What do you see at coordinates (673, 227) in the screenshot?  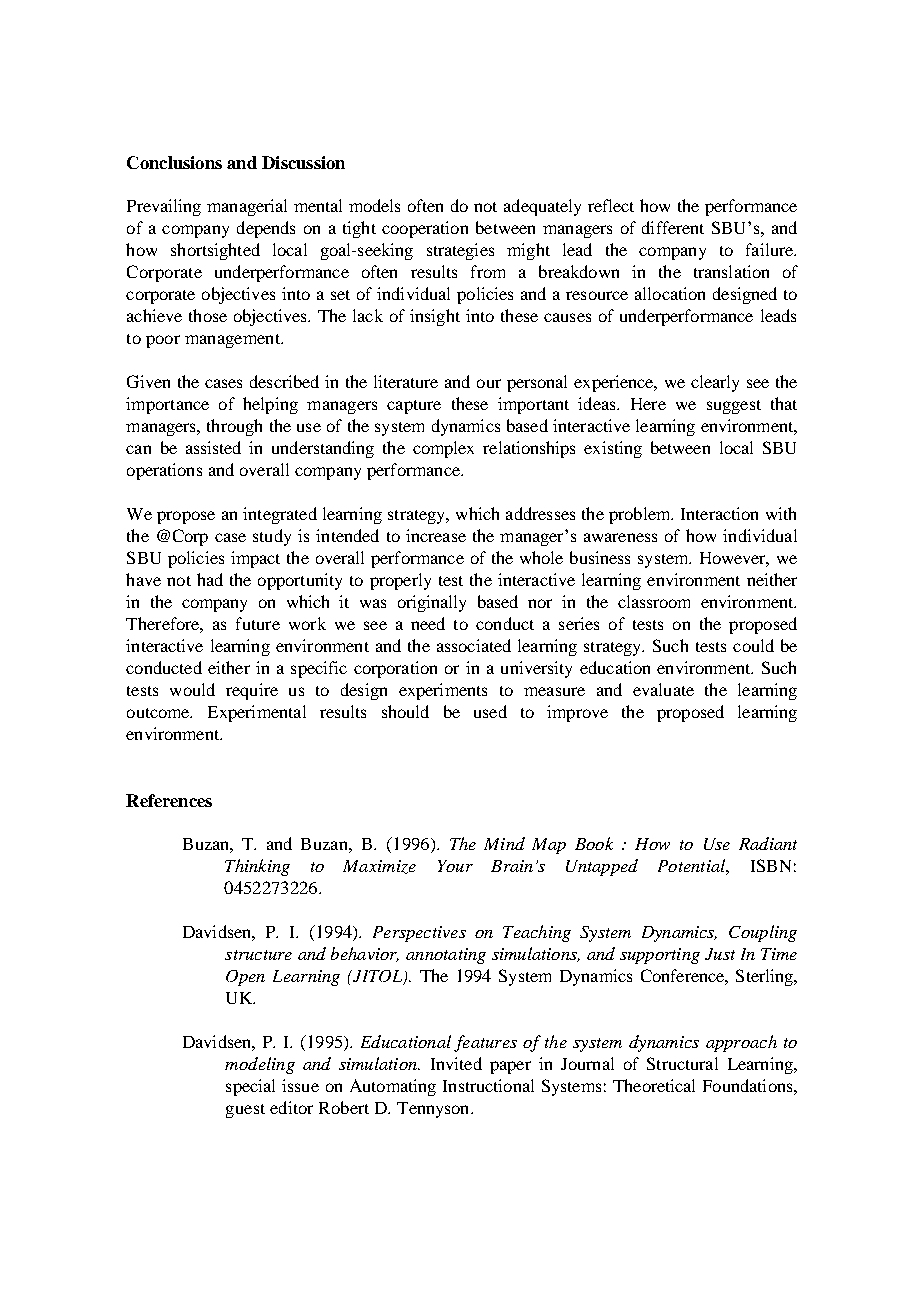 I see `different` at bounding box center [673, 227].
